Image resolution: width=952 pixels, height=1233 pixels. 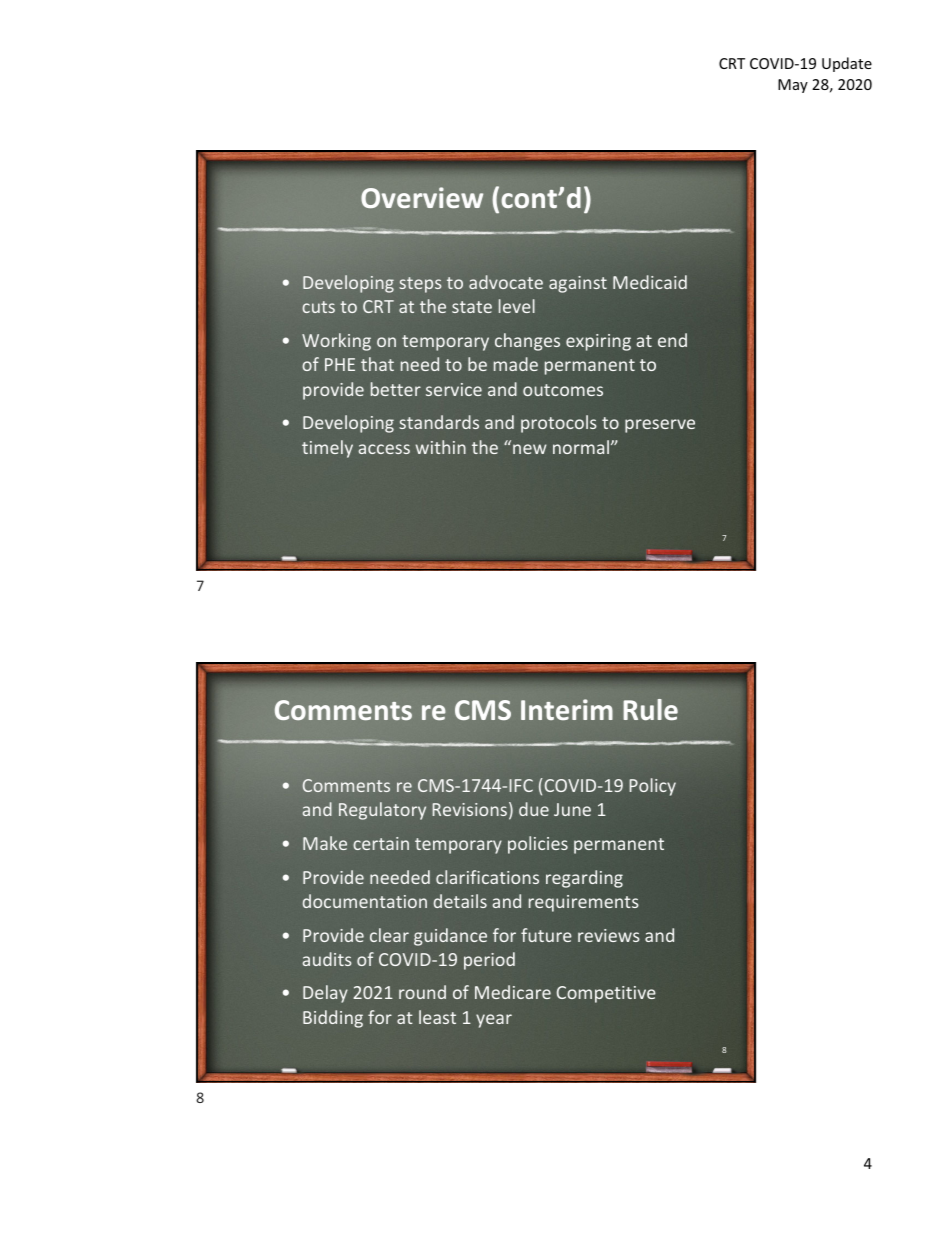 I want to click on Competitive, so click(x=606, y=994).
